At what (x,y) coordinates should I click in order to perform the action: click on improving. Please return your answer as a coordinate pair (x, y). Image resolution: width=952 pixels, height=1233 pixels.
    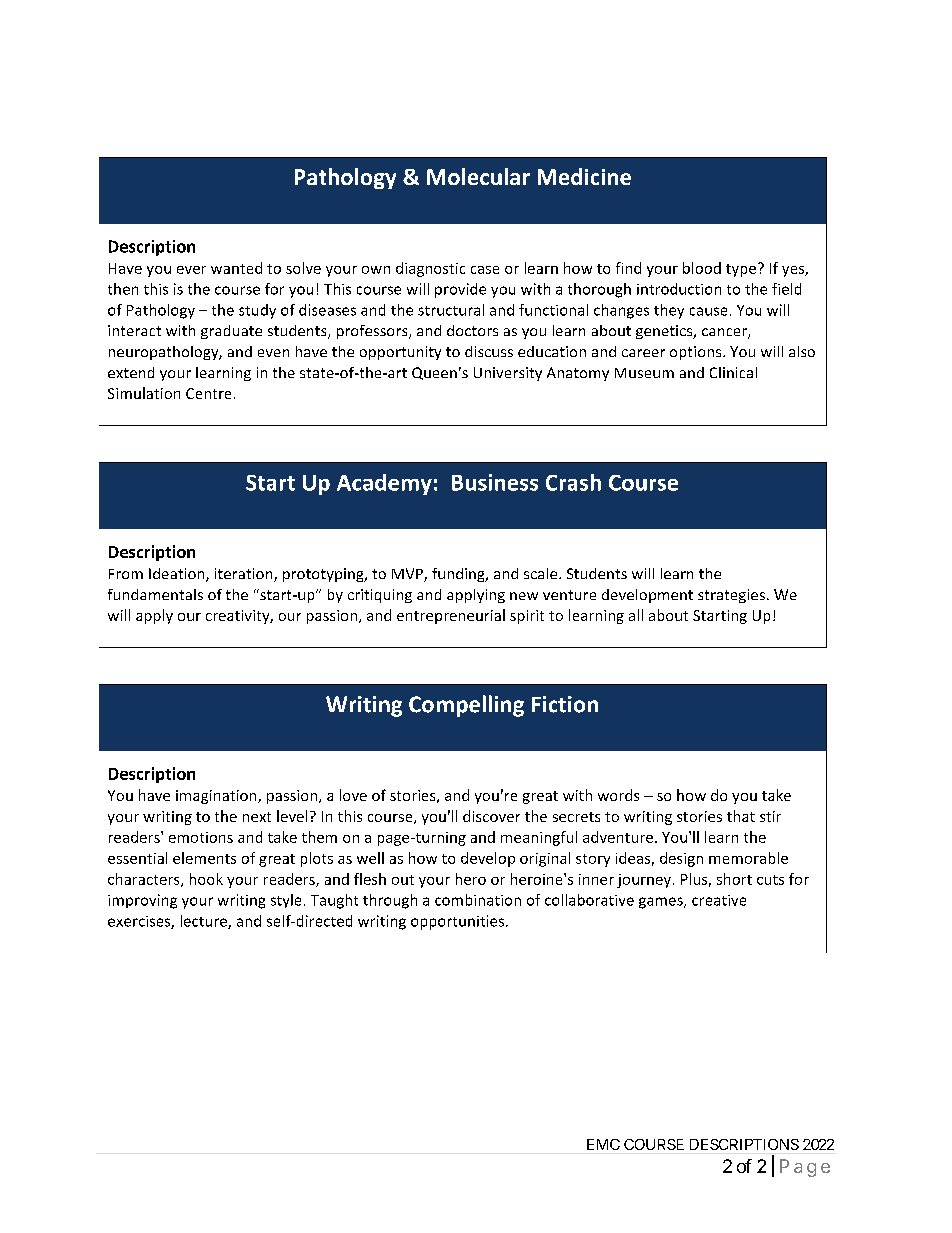
    Looking at the image, I should click on (142, 901).
